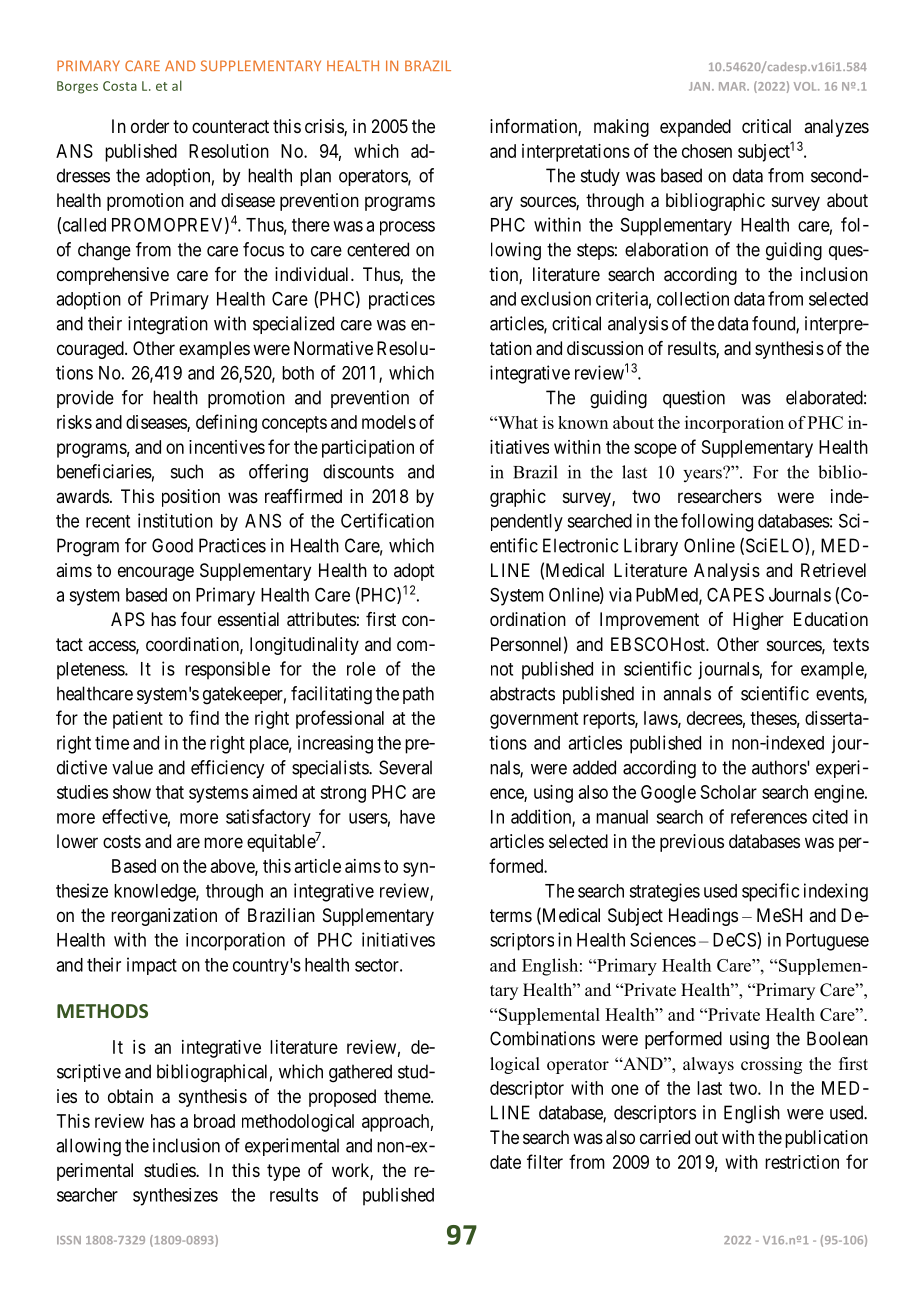 The image size is (924, 1308). Describe the element at coordinates (505, 1162) in the screenshot. I see `date` at that location.
